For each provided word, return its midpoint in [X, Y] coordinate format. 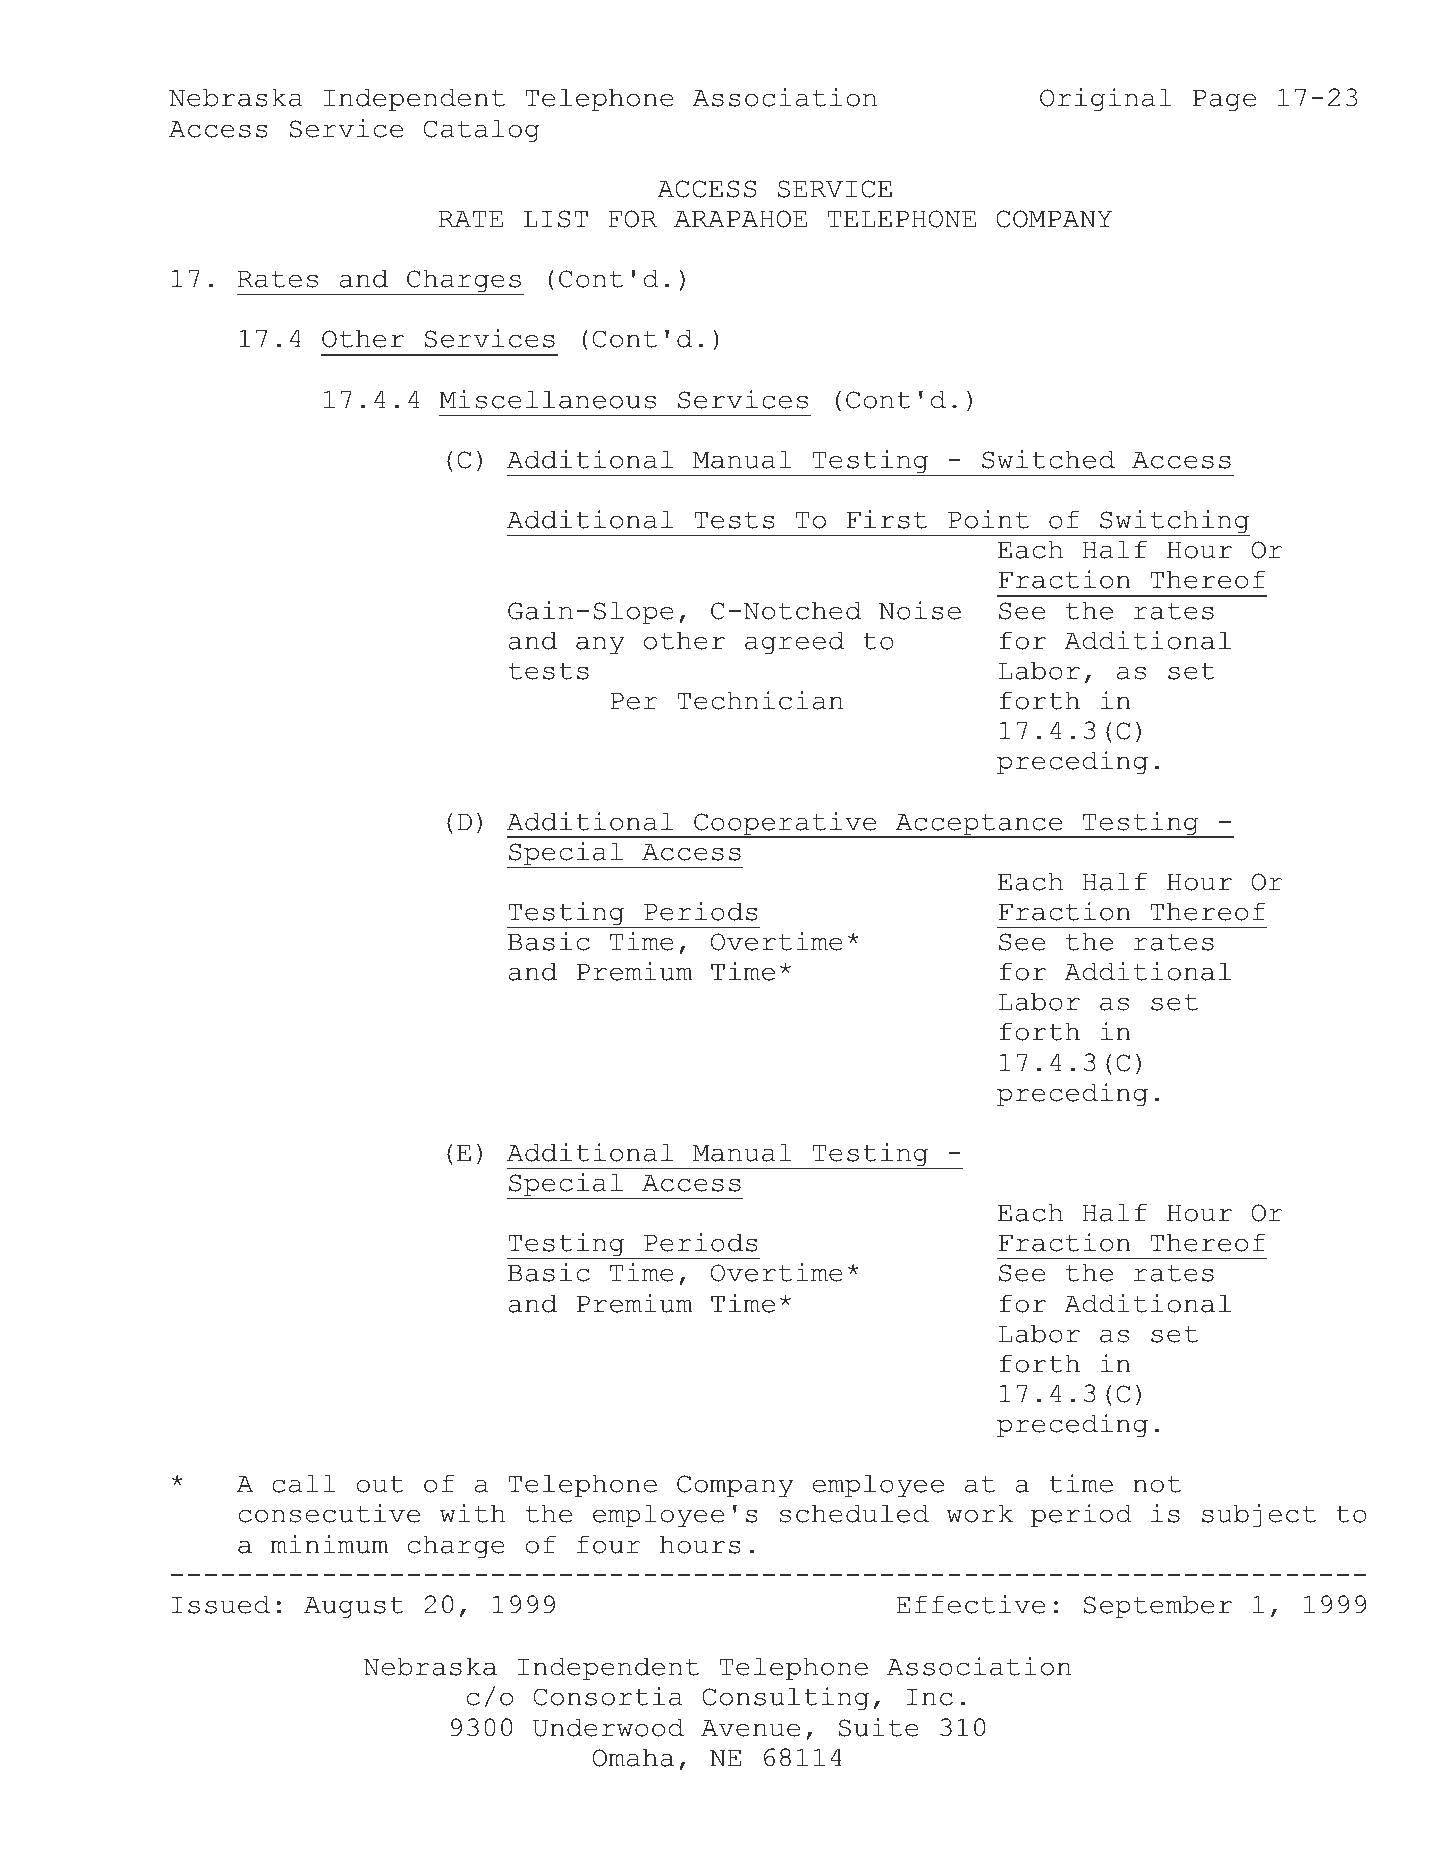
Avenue [750, 1728]
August [354, 1608]
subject [1259, 1516]
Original [1106, 100]
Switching [1174, 523]
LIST [556, 219]
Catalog [482, 131]
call [304, 1483]
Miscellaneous [547, 399]
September [1157, 1607]
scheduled [854, 1513]
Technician [760, 700]
